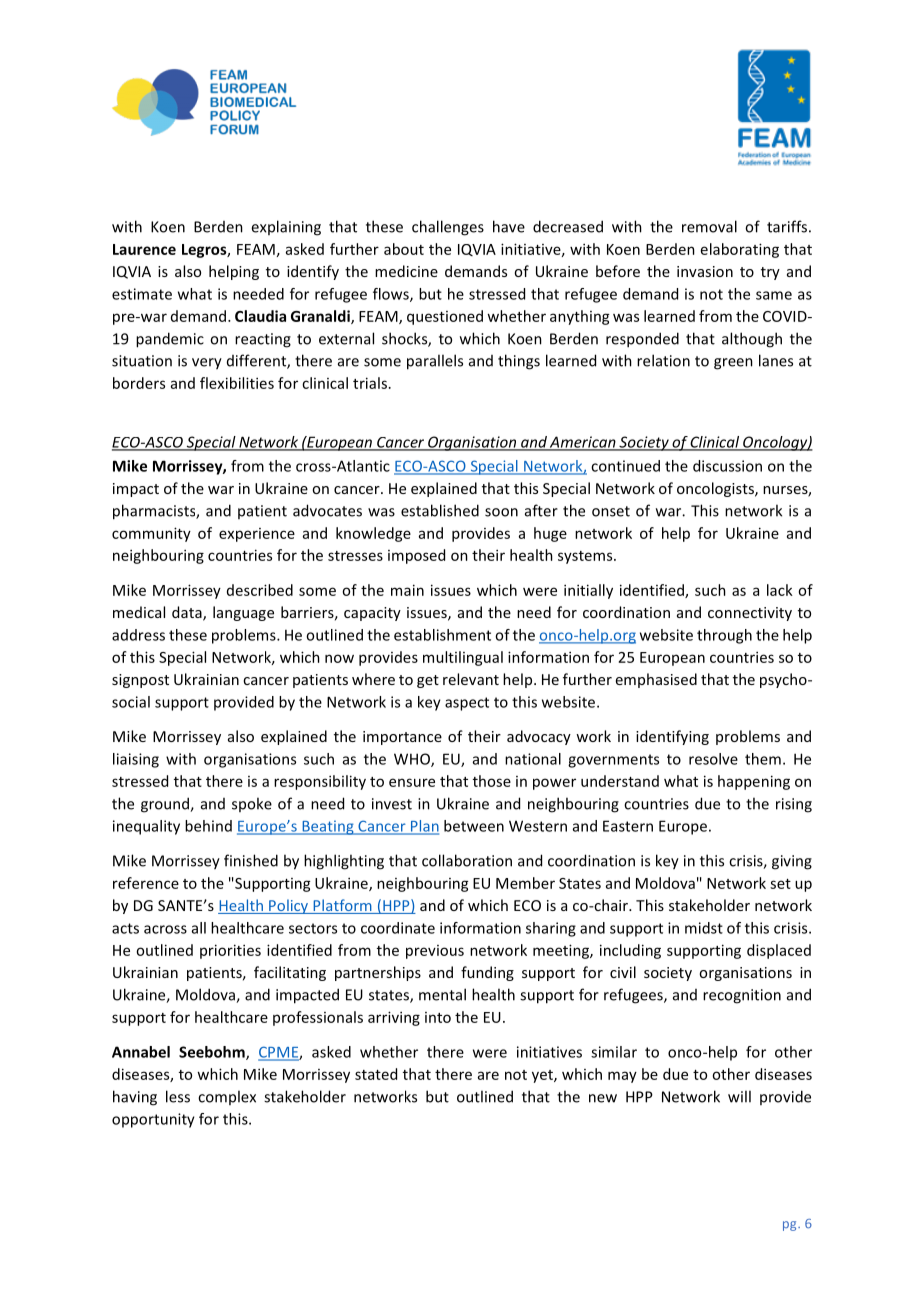  I want to click on finished, so click(251, 860).
